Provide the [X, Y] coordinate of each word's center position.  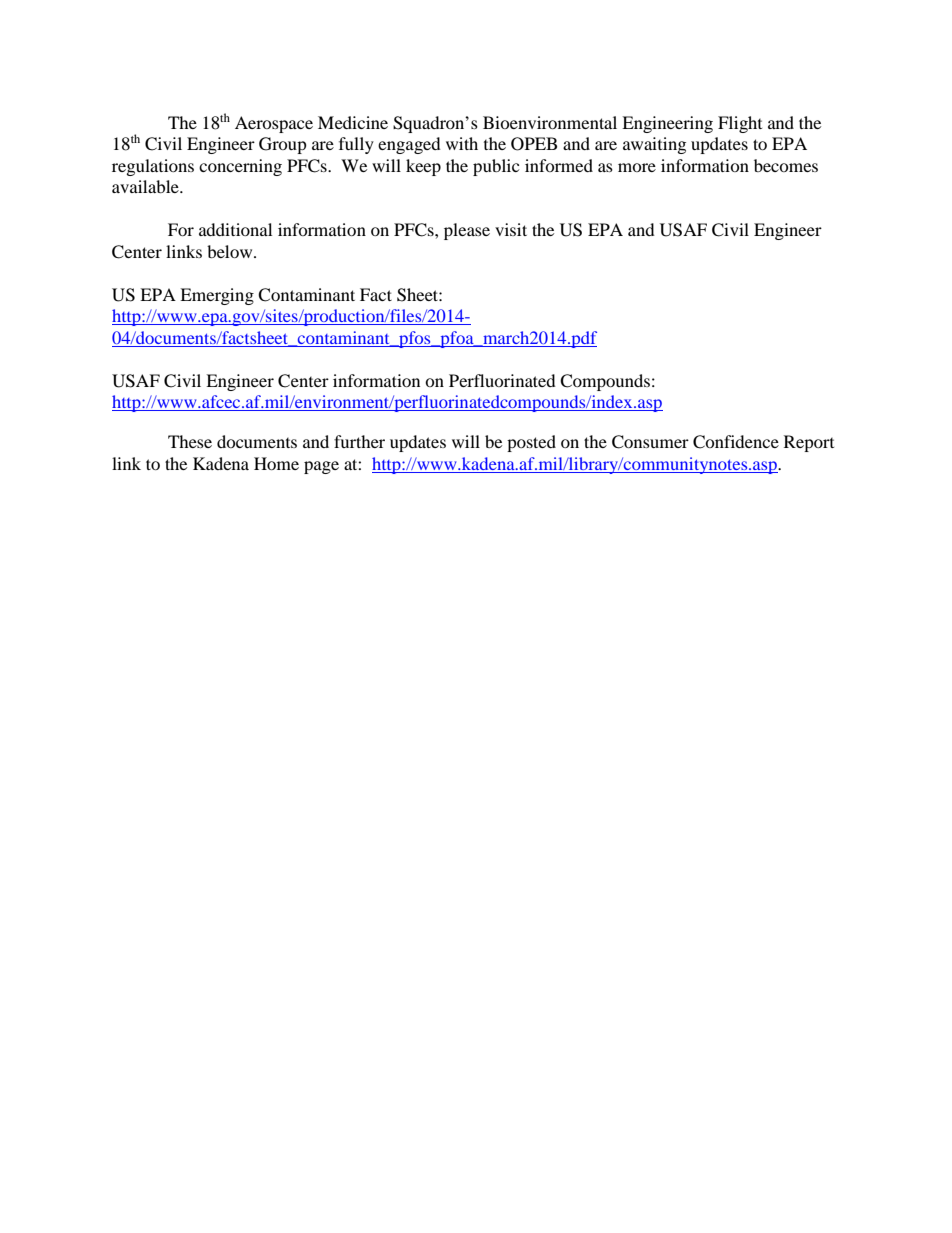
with [462, 143]
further [359, 441]
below [231, 251]
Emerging [217, 296]
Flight [740, 124]
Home [276, 463]
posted [531, 443]
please [467, 231]
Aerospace [274, 124]
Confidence [736, 442]
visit [511, 229]
